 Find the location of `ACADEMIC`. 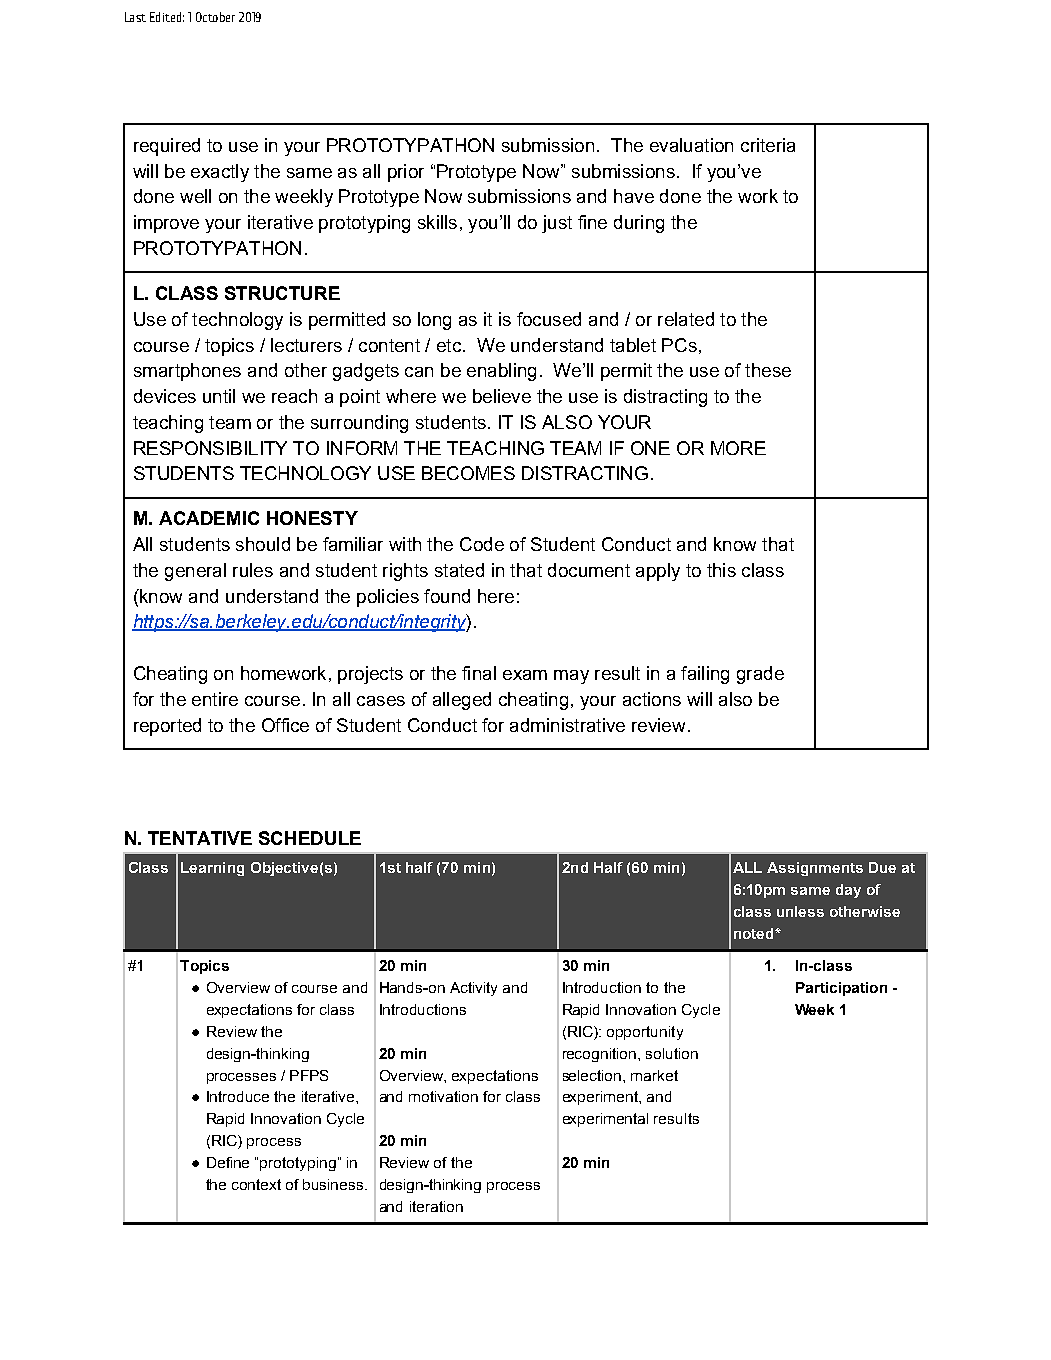

ACADEMIC is located at coordinates (209, 518).
